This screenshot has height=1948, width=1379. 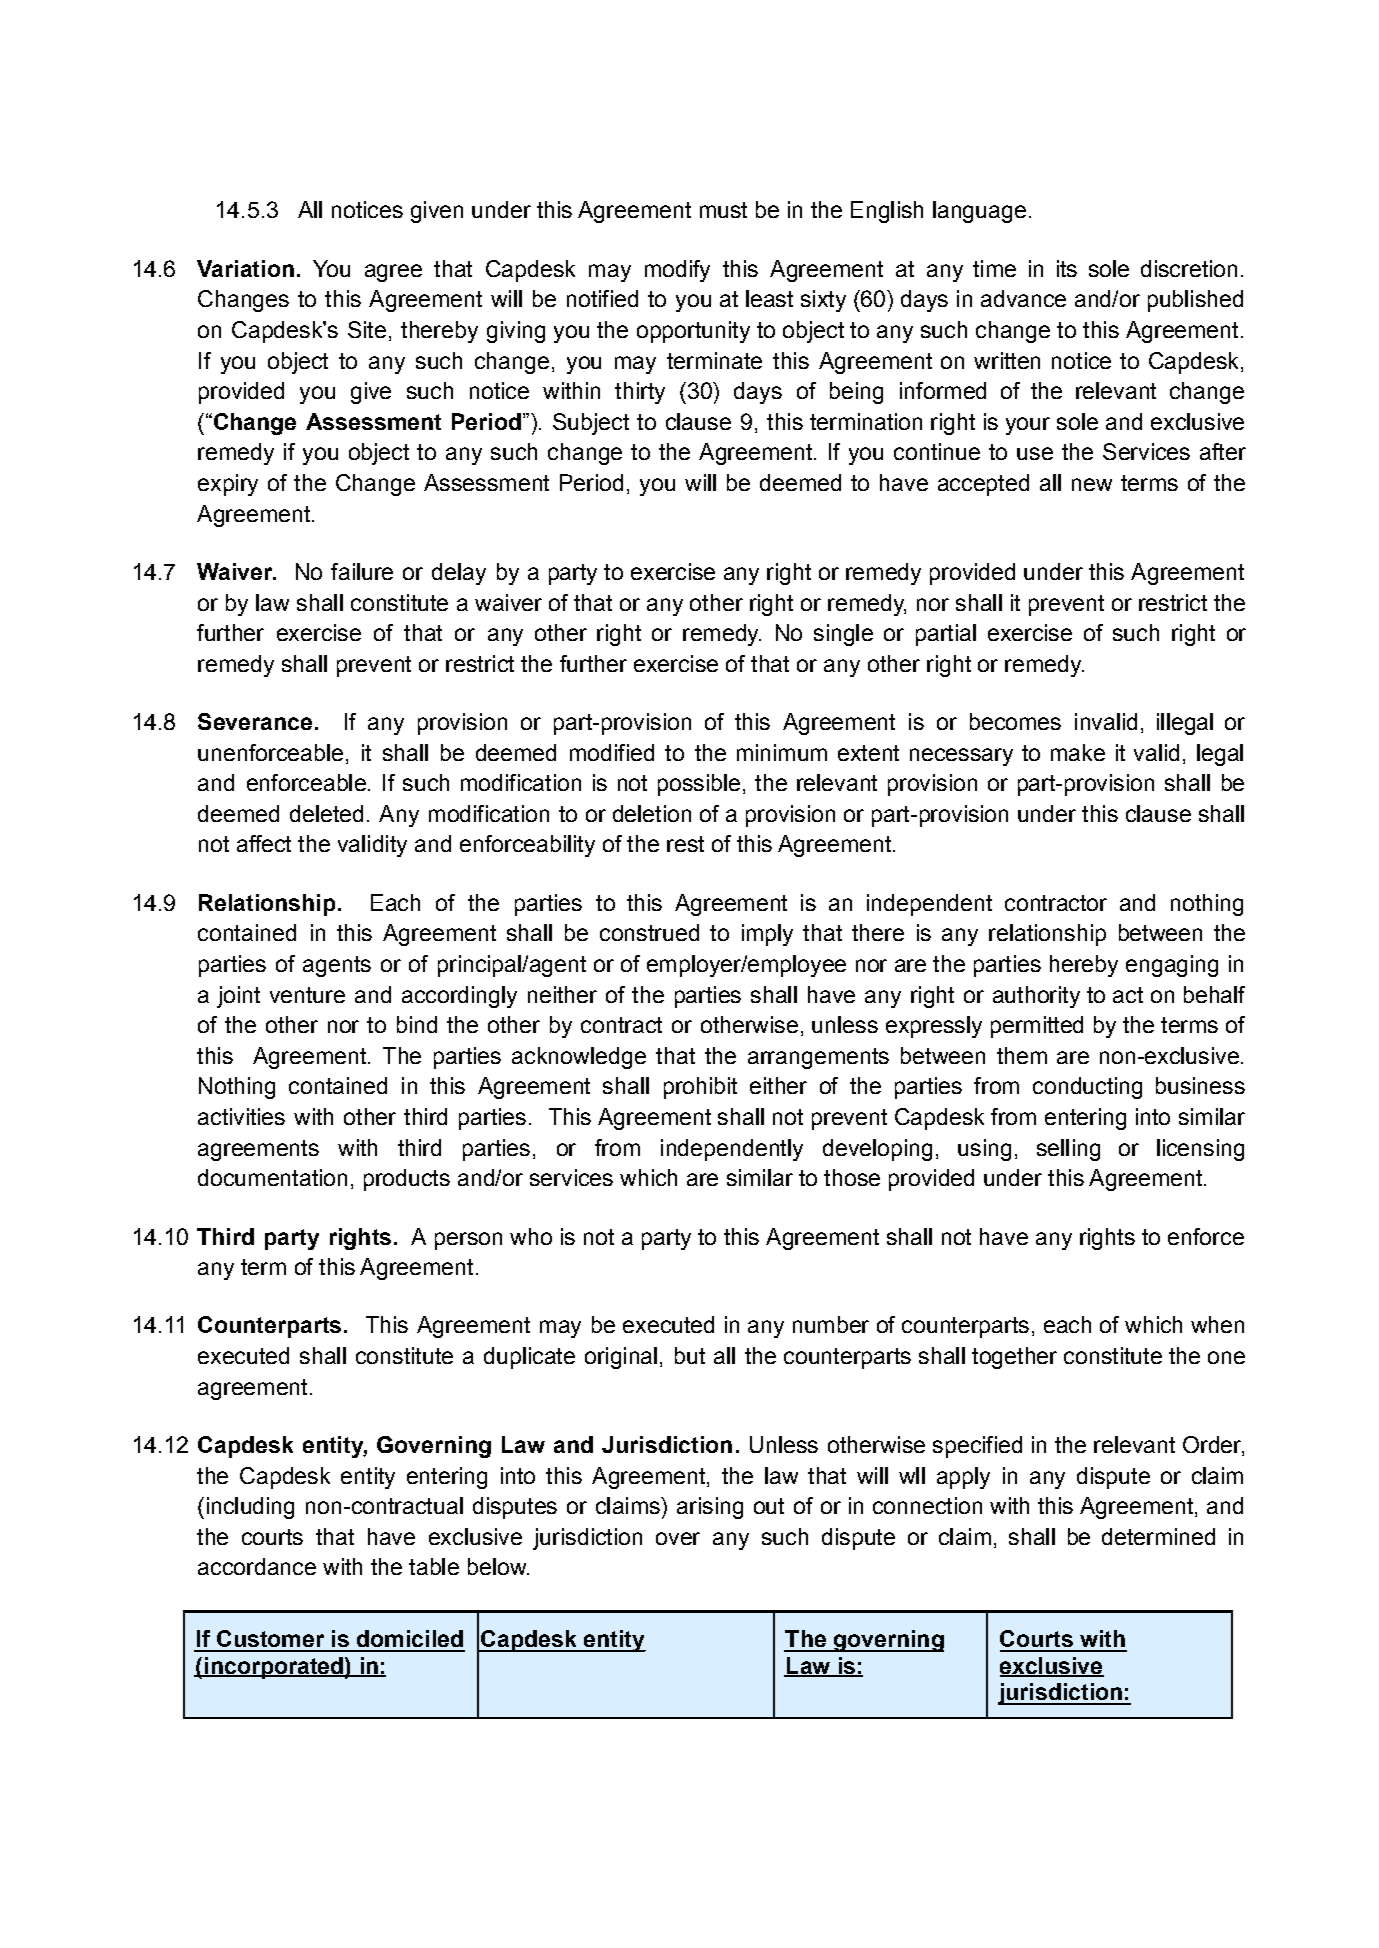 I want to click on imply, so click(x=767, y=935).
